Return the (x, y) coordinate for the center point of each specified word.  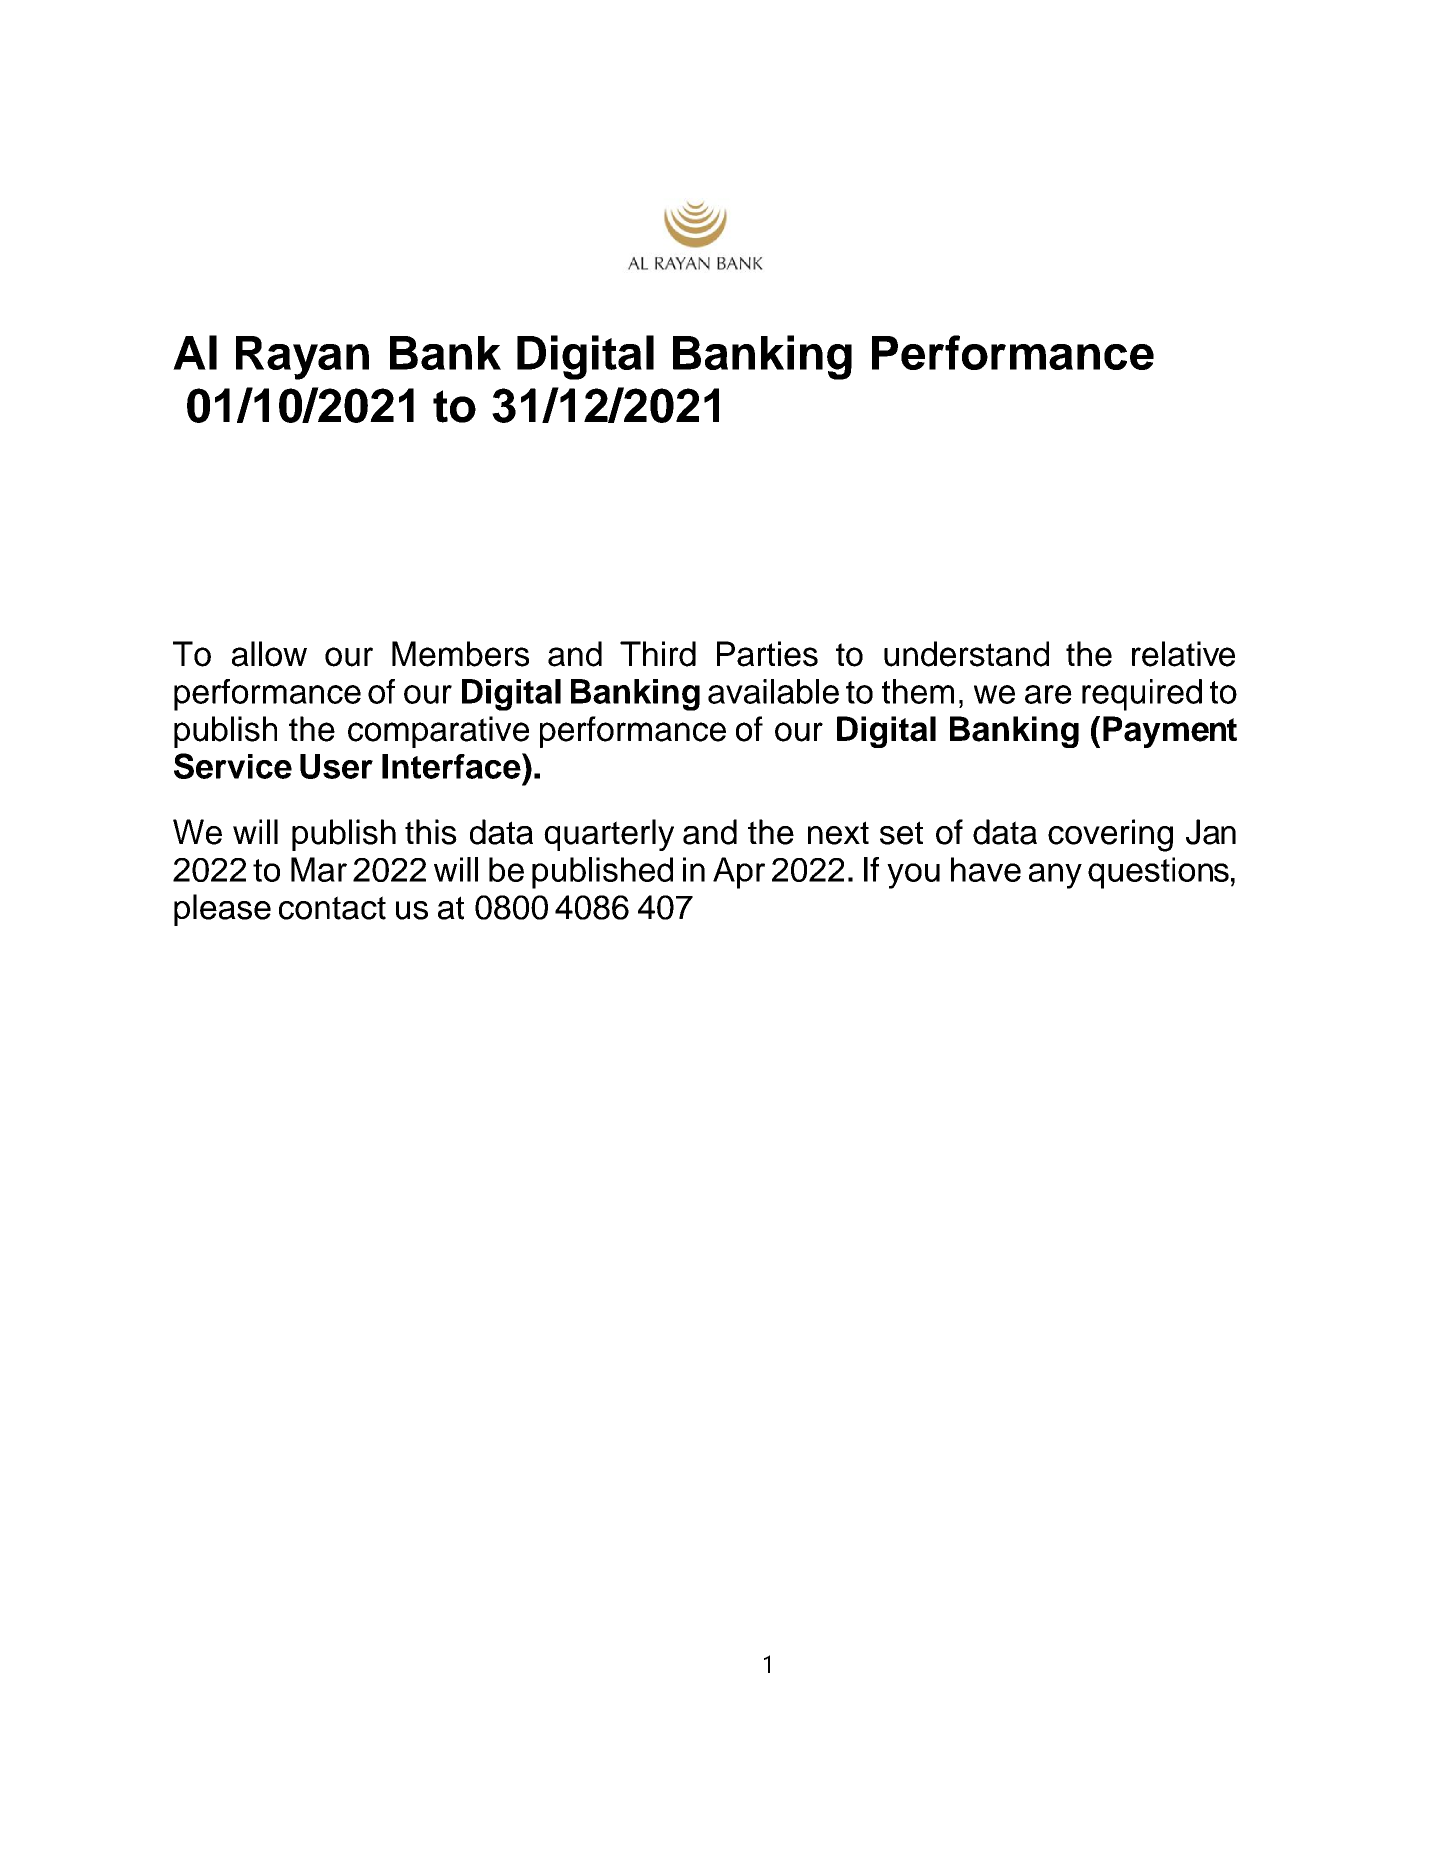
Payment (1170, 732)
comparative (438, 732)
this (431, 832)
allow (269, 654)
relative (1183, 654)
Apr (739, 873)
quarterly (609, 835)
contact (332, 908)
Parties (767, 654)
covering (1110, 835)
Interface (452, 766)
